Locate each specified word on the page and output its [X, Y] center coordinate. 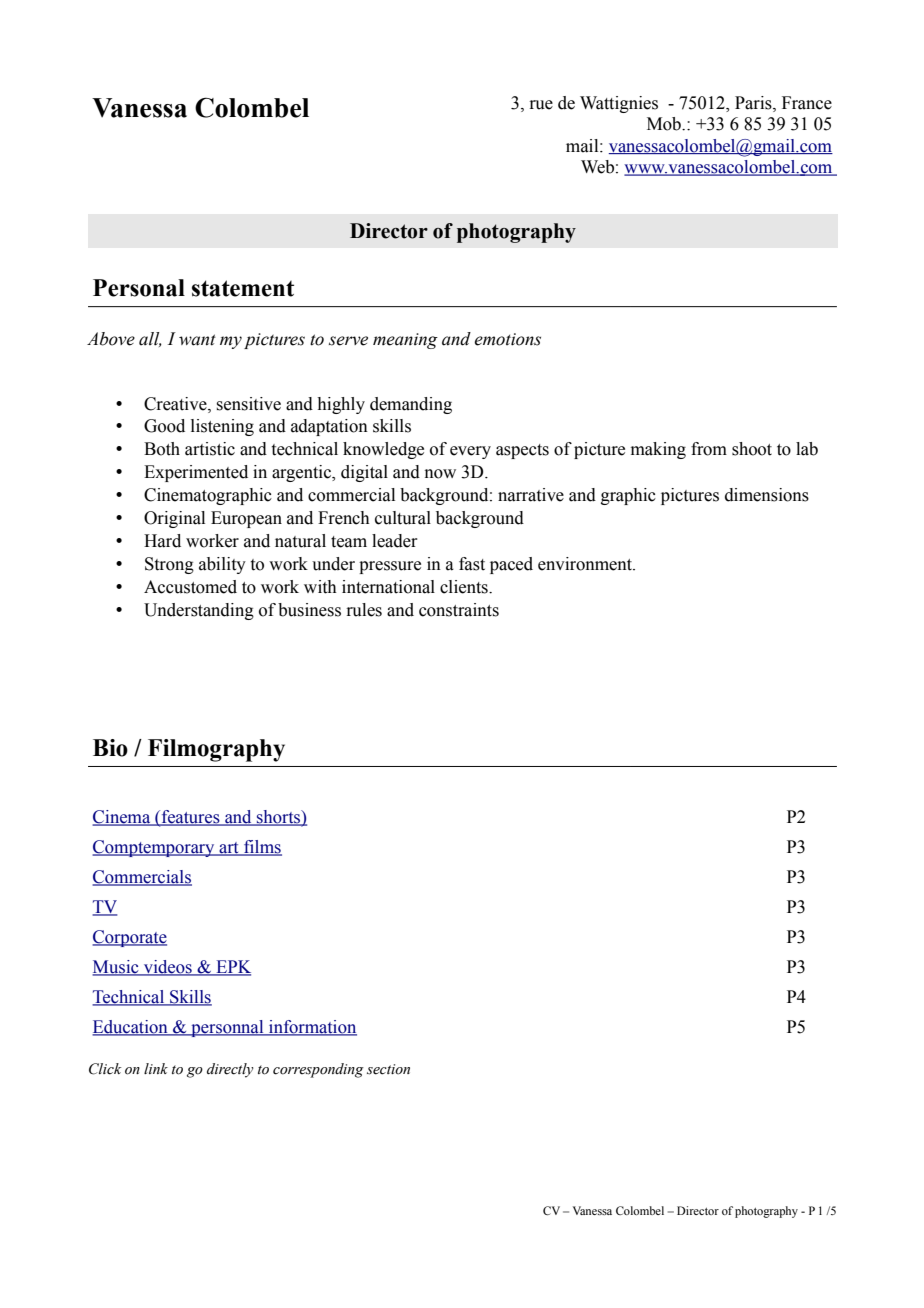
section [388, 1069]
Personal [139, 288]
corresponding [318, 1070]
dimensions [767, 495]
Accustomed [190, 587]
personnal [227, 1028]
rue [541, 105]
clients [465, 587]
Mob [665, 124]
